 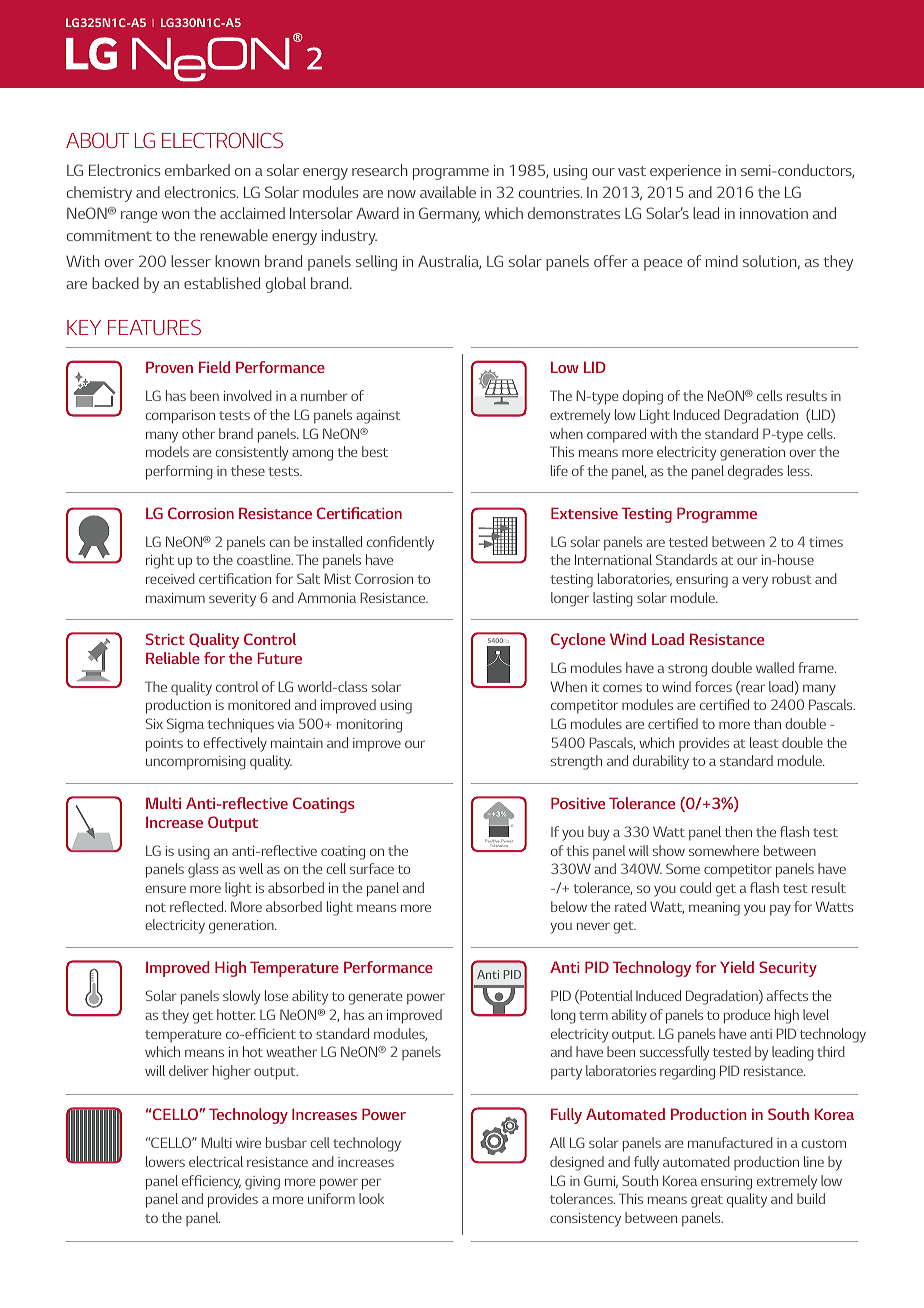 What do you see at coordinates (448, 192) in the screenshot?
I see `available` at bounding box center [448, 192].
